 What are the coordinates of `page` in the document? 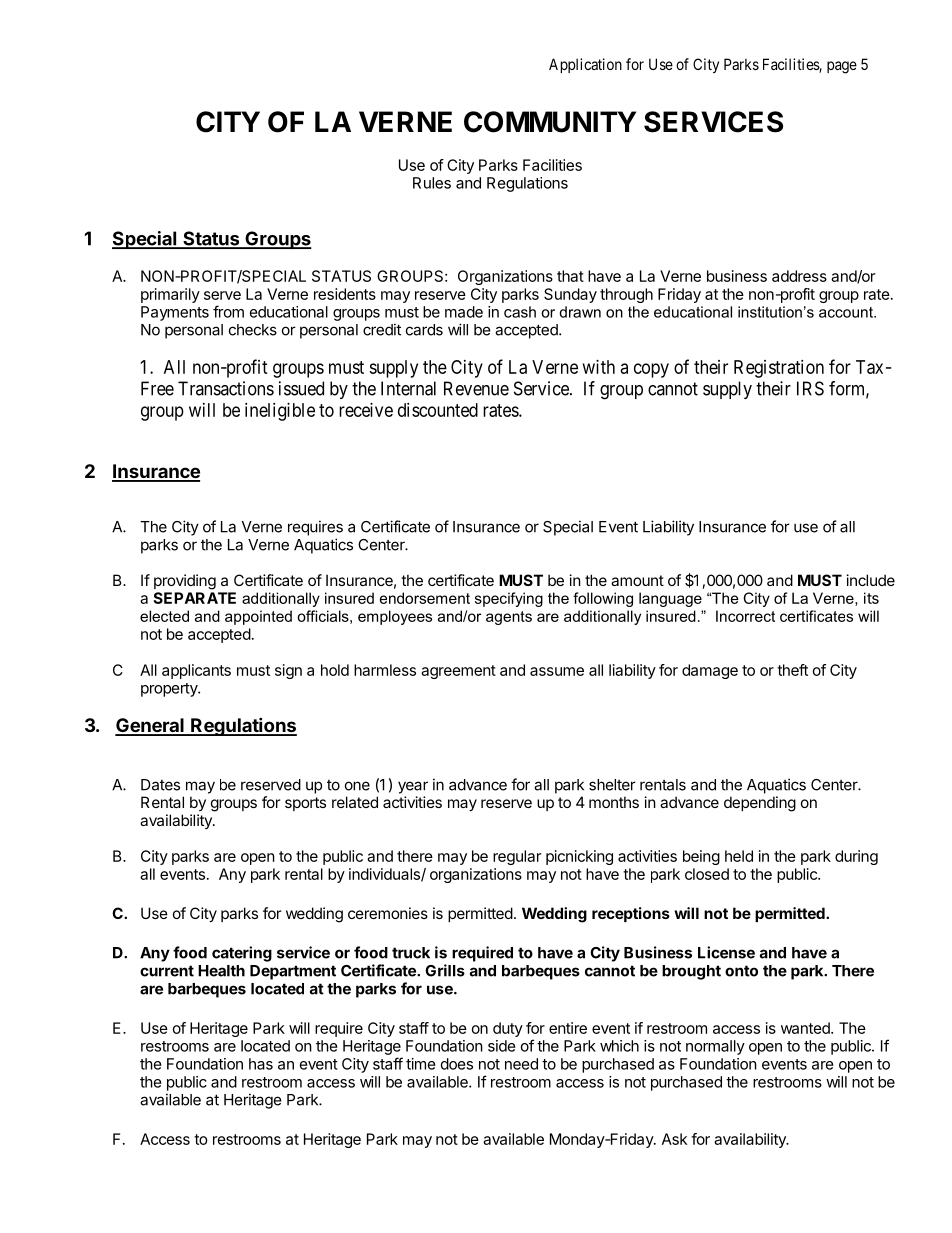 It's located at (842, 67).
